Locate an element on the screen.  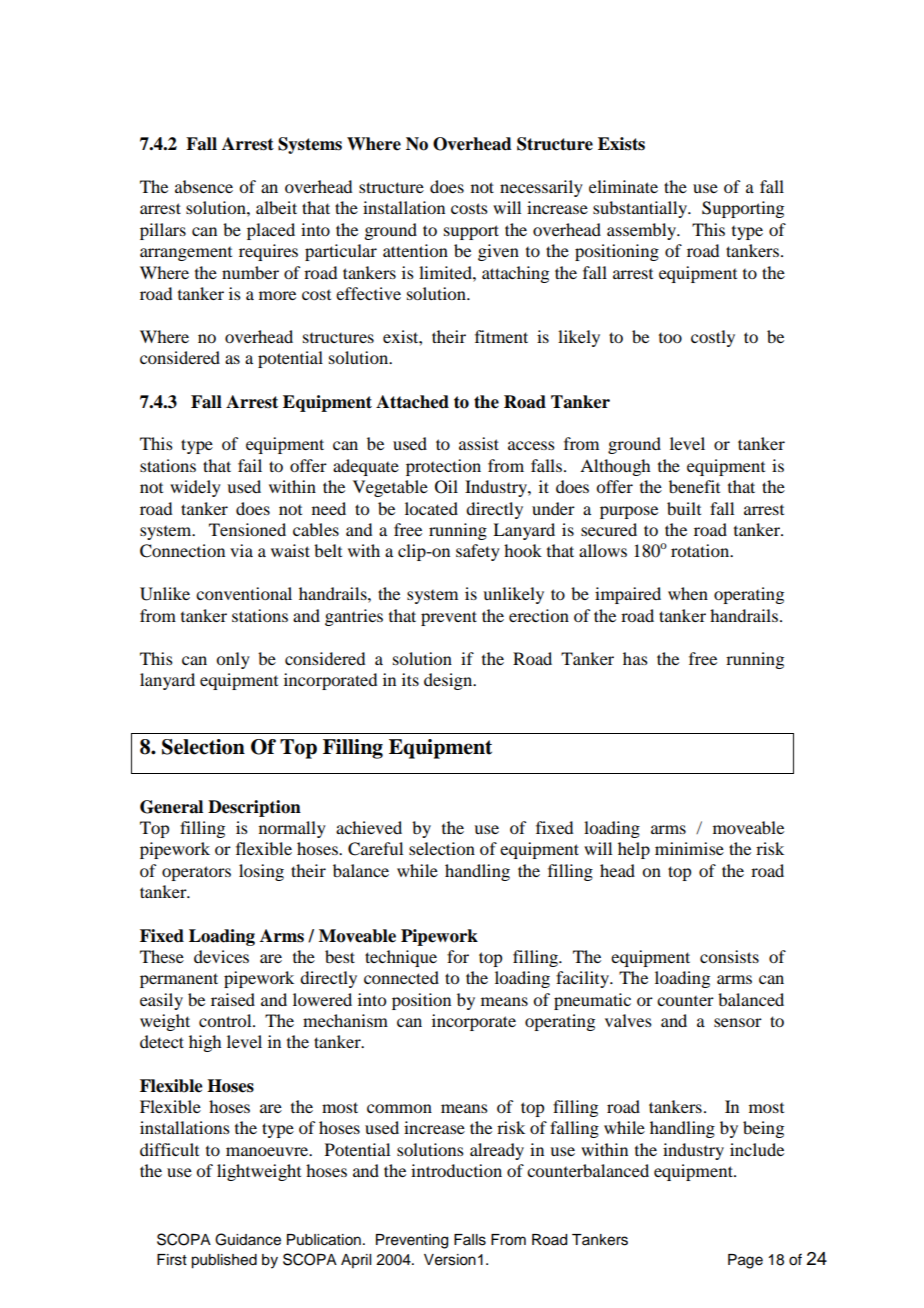
benefit is located at coordinates (694, 486).
